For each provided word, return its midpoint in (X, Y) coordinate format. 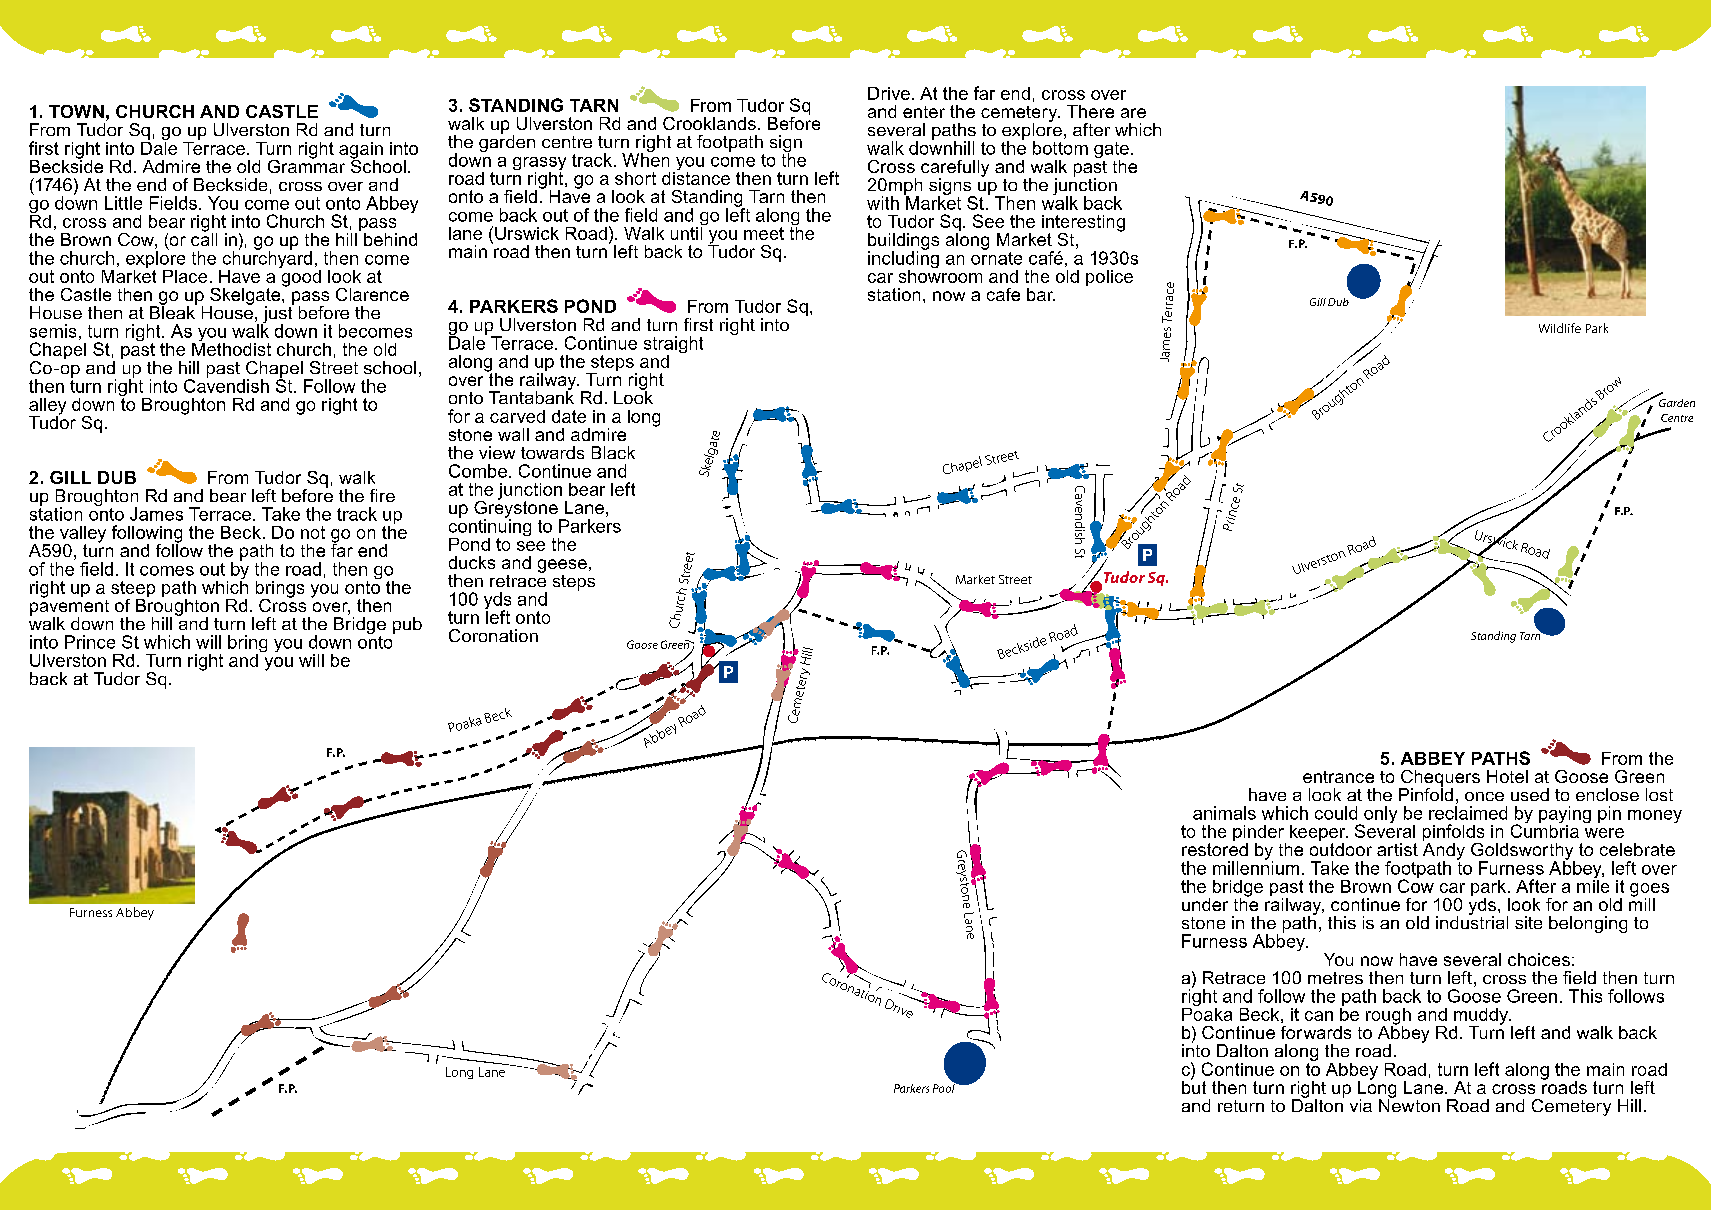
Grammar (306, 165)
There (1090, 111)
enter (924, 112)
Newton (1409, 1104)
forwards (1316, 1032)
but (1194, 1086)
